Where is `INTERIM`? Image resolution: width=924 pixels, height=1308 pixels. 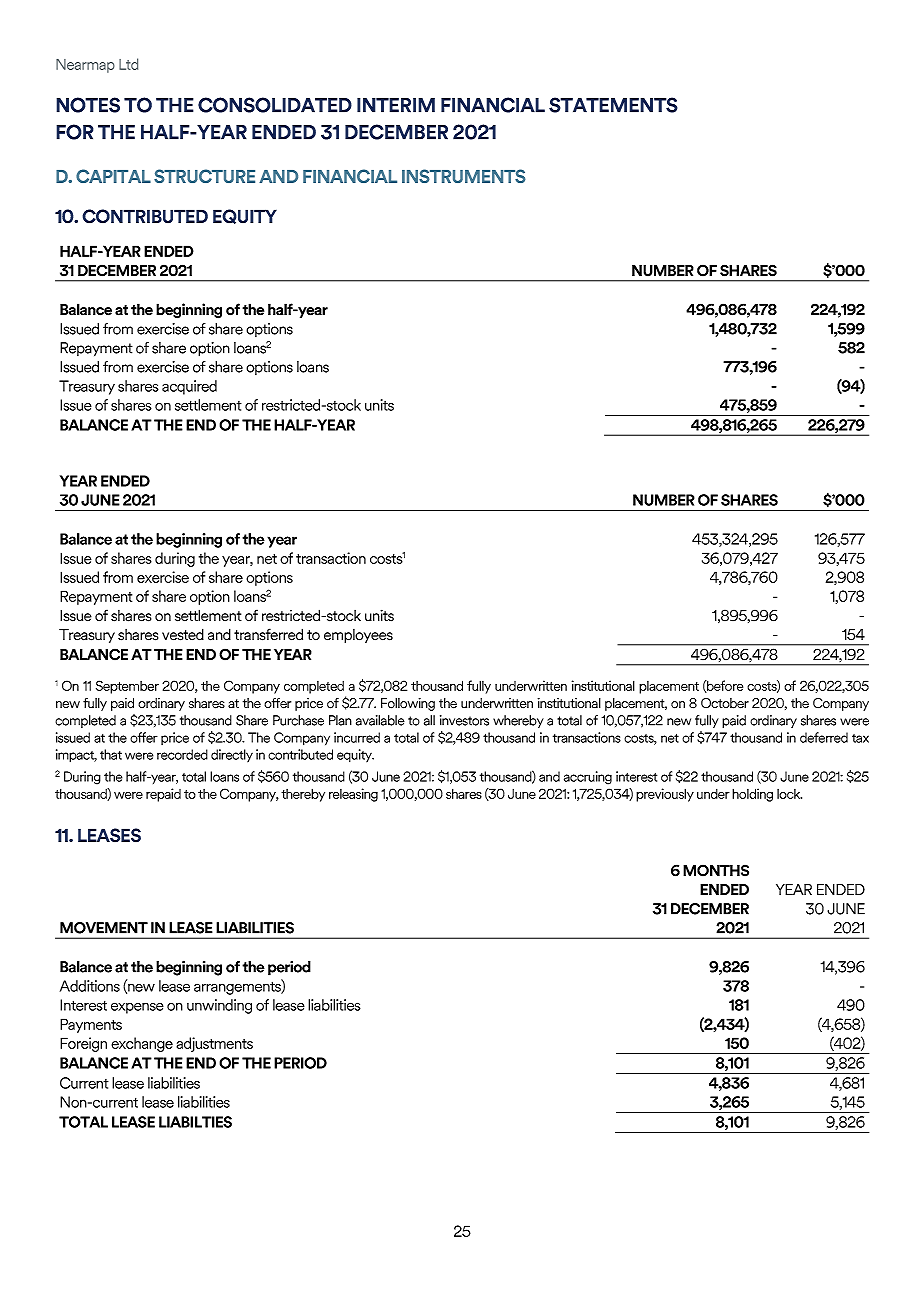
INTERIM is located at coordinates (396, 105).
